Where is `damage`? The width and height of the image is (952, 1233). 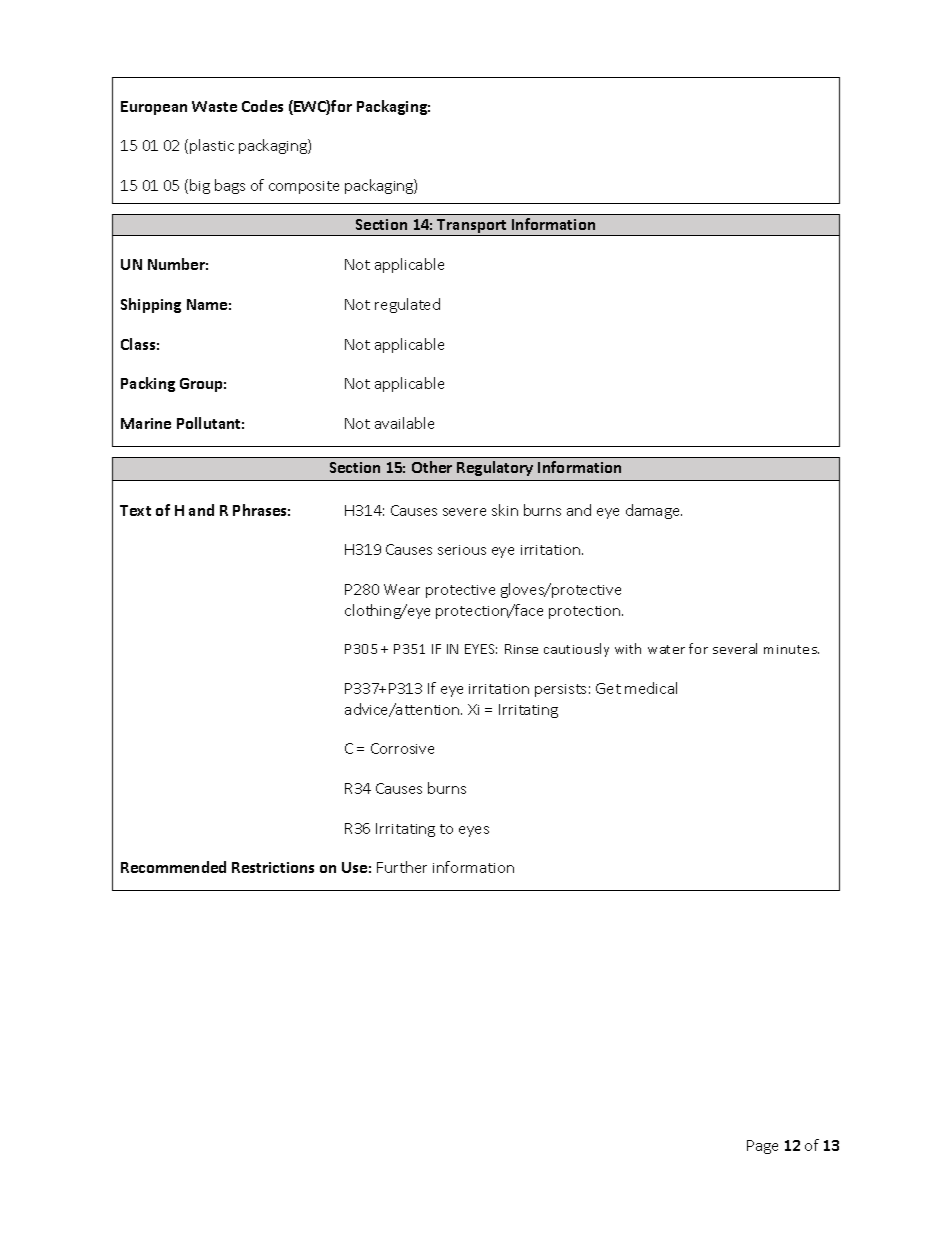 damage is located at coordinates (654, 511).
